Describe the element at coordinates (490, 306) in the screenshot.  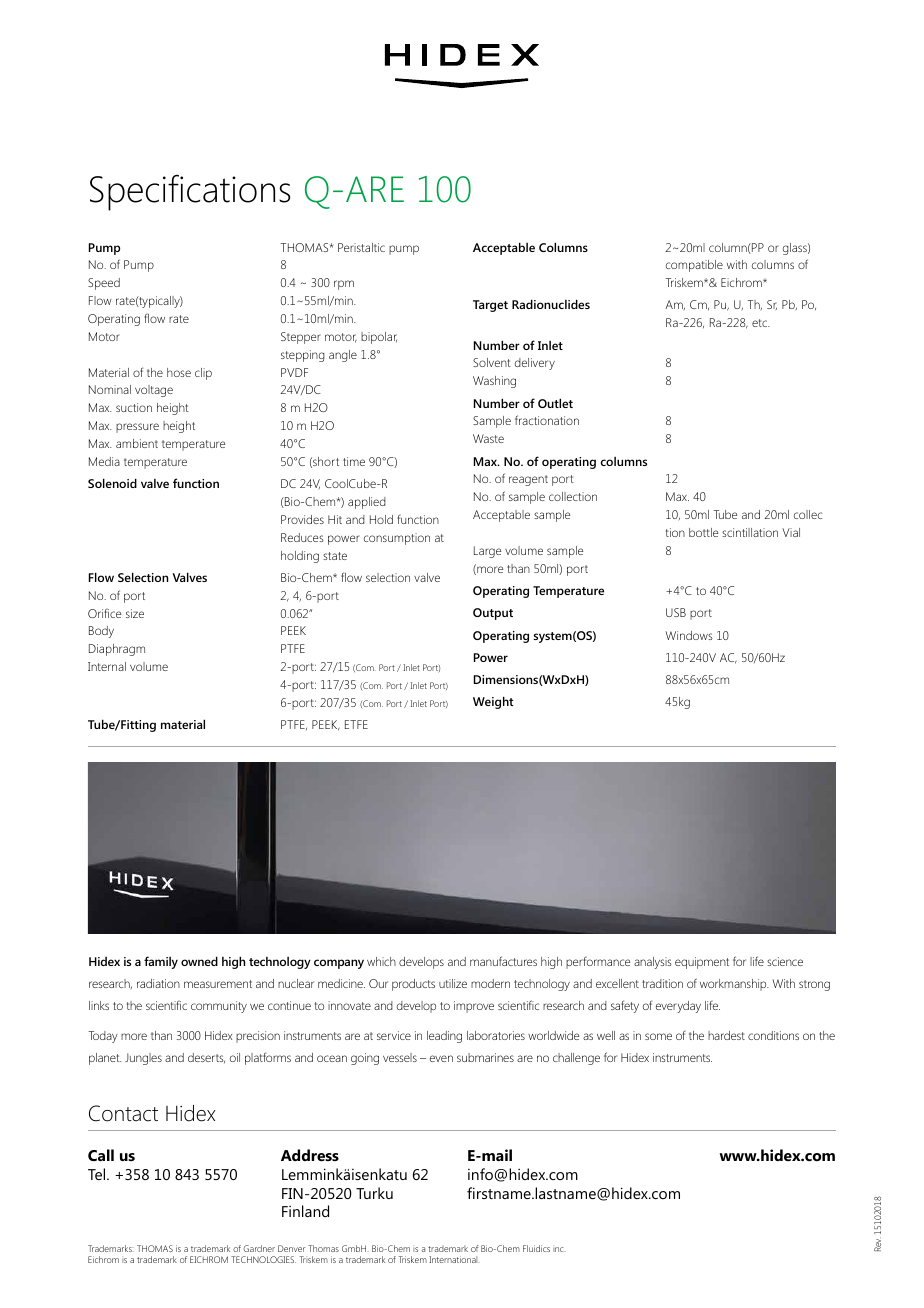
I see `Target` at that location.
